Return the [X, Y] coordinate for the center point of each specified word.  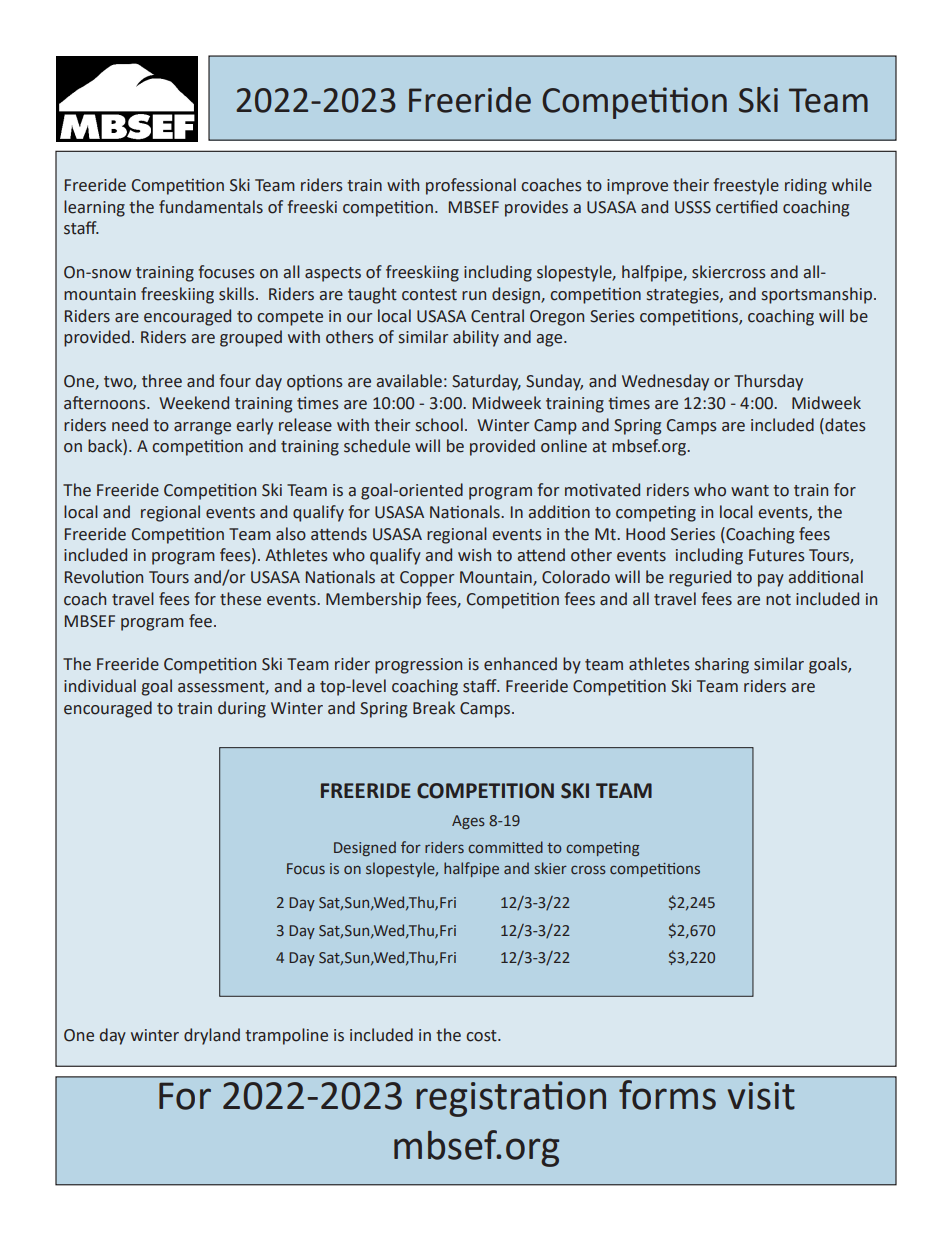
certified [746, 207]
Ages [468, 822]
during [242, 709]
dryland [212, 1036]
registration [511, 1099]
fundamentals [211, 207]
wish [474, 555]
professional [471, 186]
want [750, 491]
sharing [722, 665]
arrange [202, 428]
